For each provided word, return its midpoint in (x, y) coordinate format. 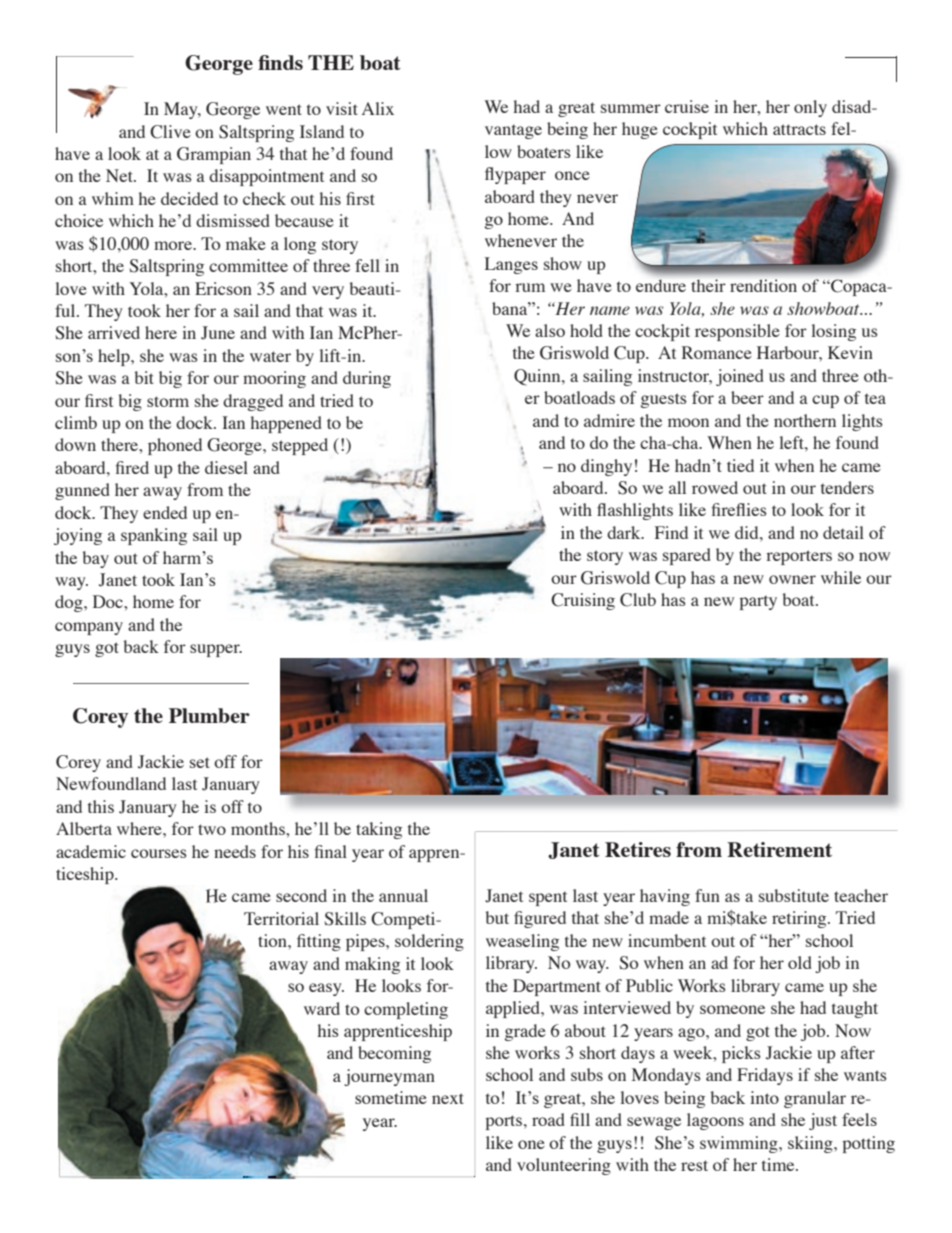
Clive (170, 132)
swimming (740, 1144)
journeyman (389, 1077)
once (572, 175)
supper (216, 650)
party (758, 602)
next (448, 1098)
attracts (799, 129)
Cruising (583, 601)
